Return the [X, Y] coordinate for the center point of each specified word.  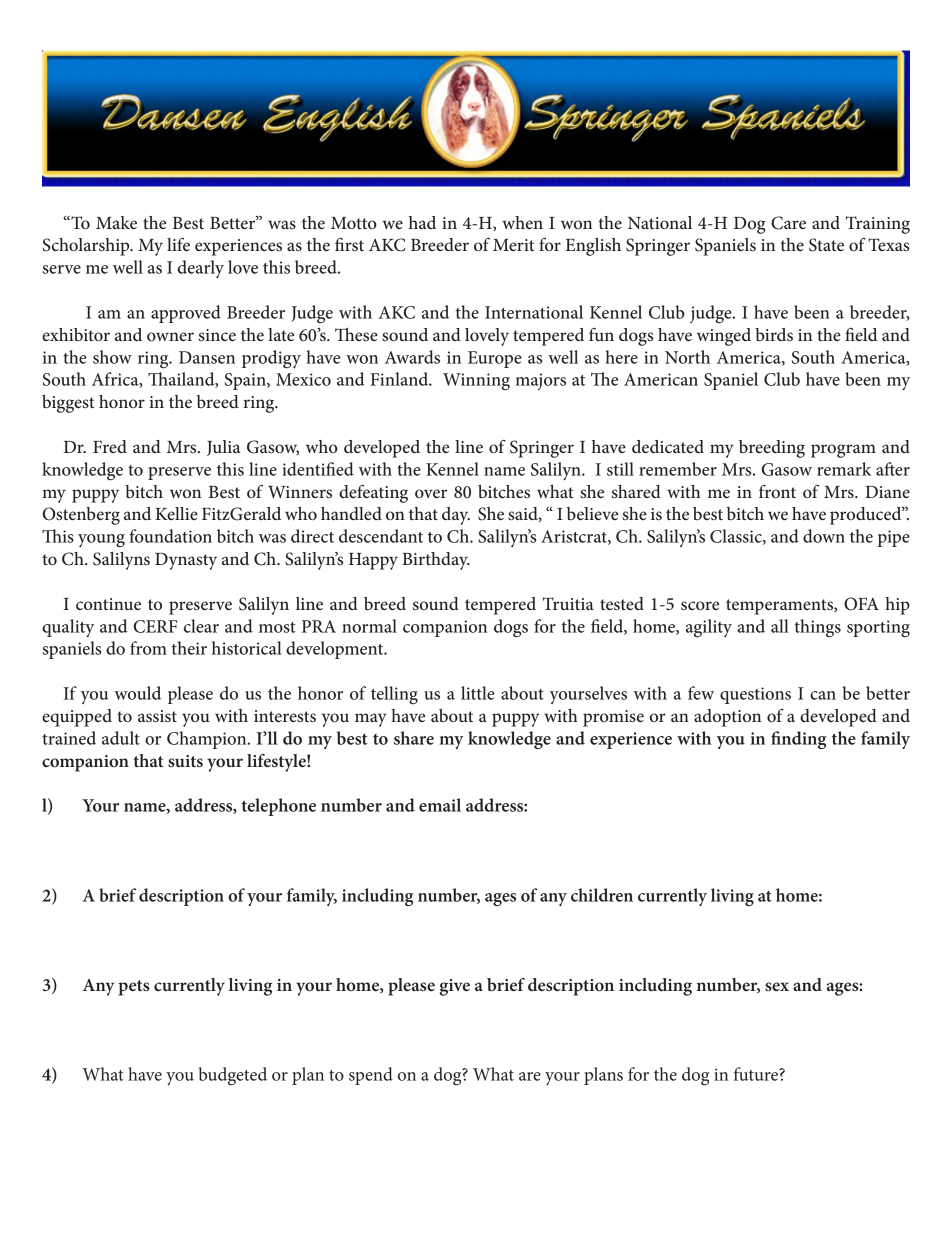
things [817, 628]
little [478, 693]
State [826, 245]
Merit [513, 245]
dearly [201, 269]
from [148, 648]
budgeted [233, 1076]
